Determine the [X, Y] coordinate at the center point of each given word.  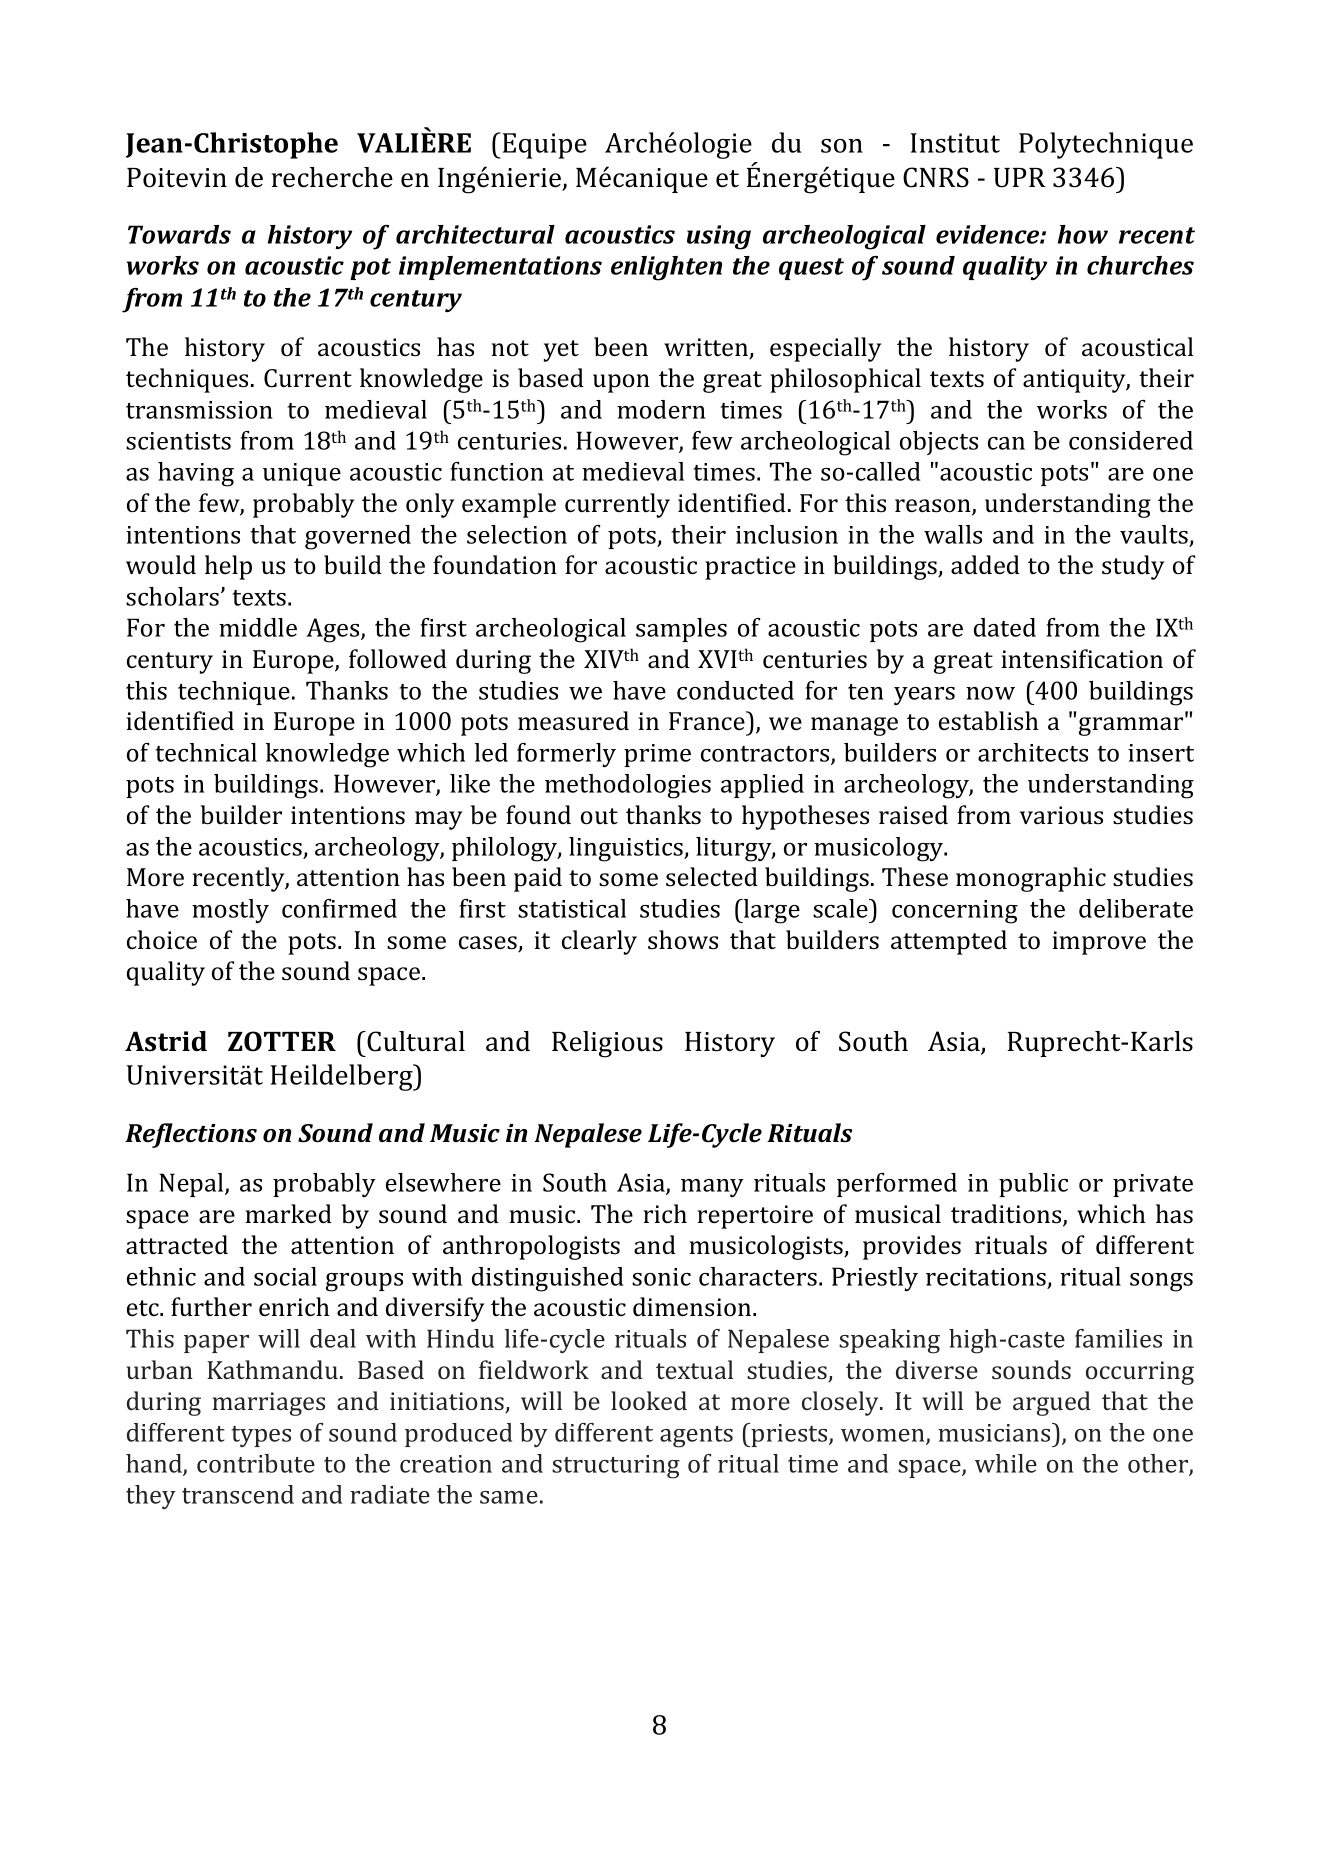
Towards [179, 234]
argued [1052, 1403]
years [924, 696]
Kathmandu [272, 1369]
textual [694, 1369]
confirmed [339, 908]
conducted [735, 690]
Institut [955, 143]
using [719, 237]
